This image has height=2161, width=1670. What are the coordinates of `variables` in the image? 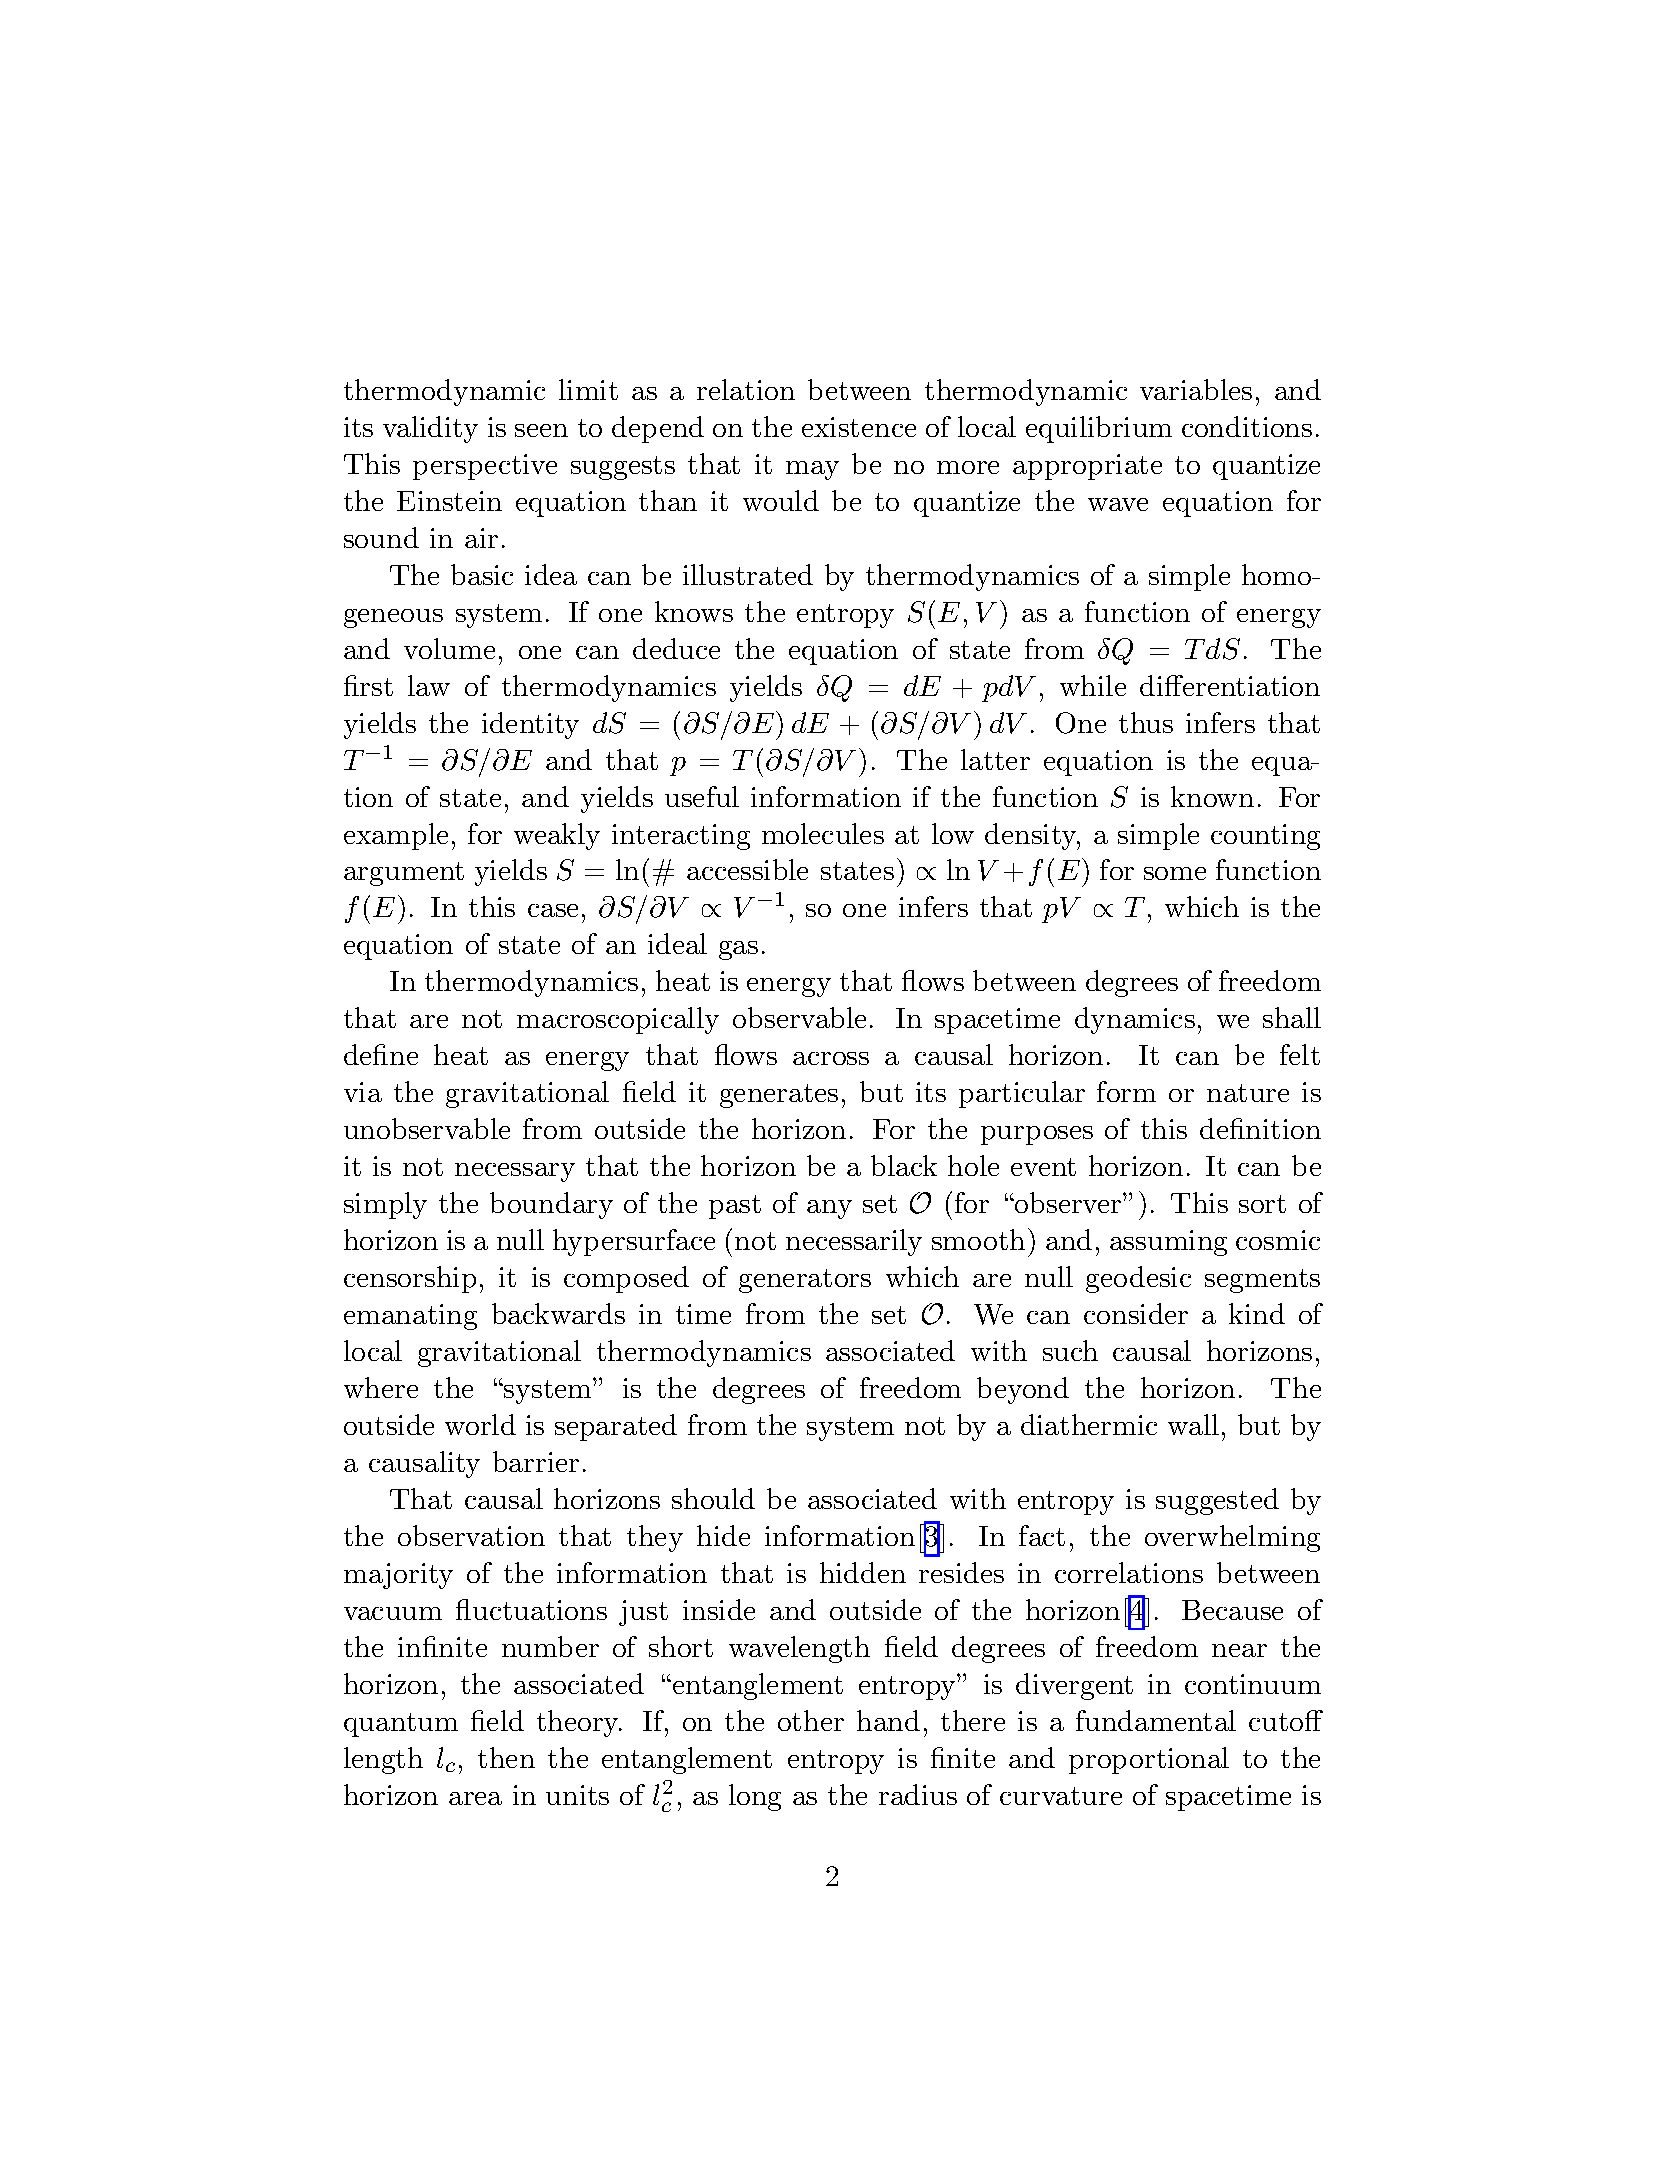 It's located at (1196, 389).
